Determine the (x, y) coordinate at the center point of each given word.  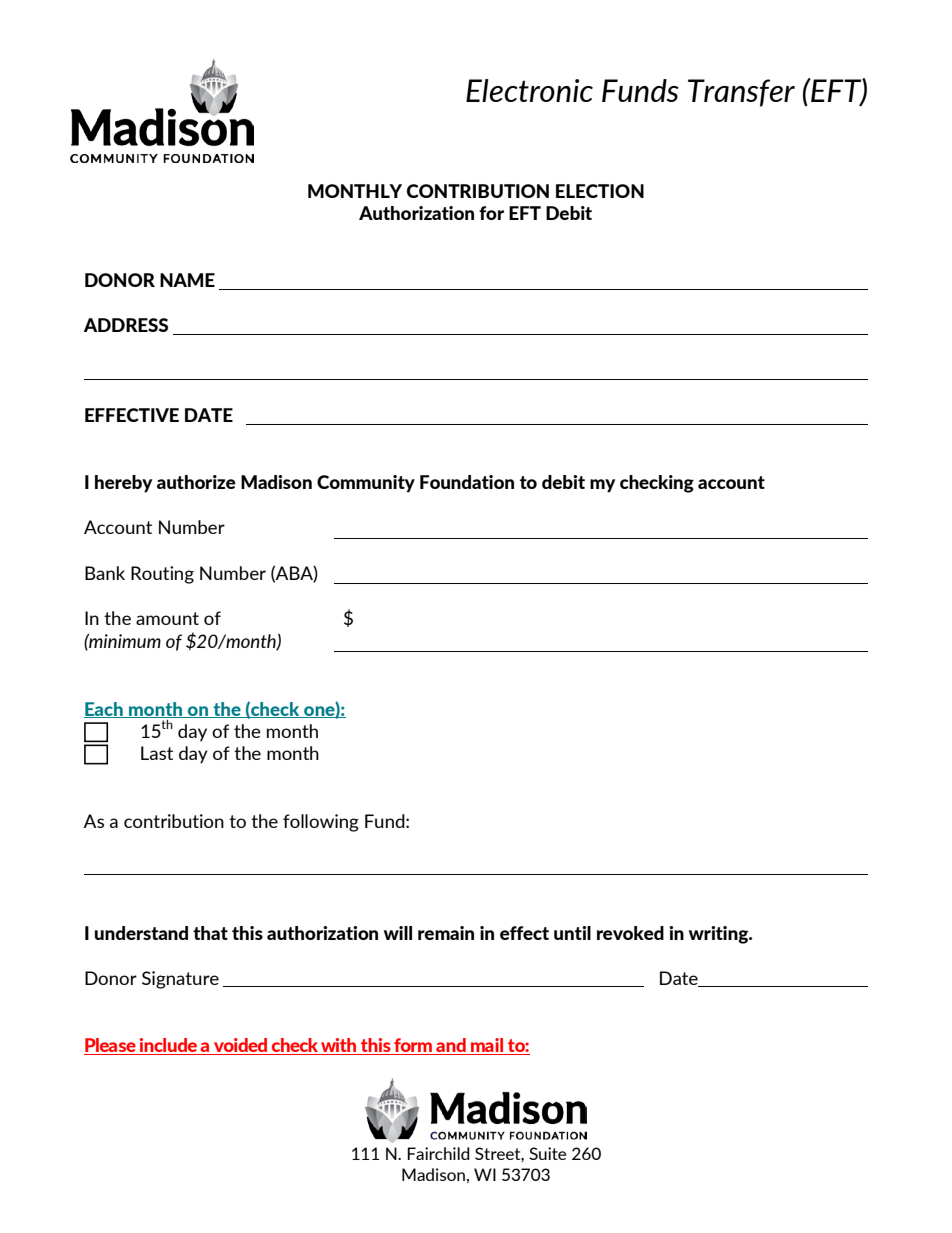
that (210, 933)
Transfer (741, 93)
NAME (187, 280)
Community (366, 484)
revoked (630, 933)
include (168, 1045)
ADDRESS (126, 325)
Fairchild (438, 1153)
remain (446, 933)
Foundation (467, 482)
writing (720, 935)
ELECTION (600, 191)
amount (167, 618)
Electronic (529, 90)
